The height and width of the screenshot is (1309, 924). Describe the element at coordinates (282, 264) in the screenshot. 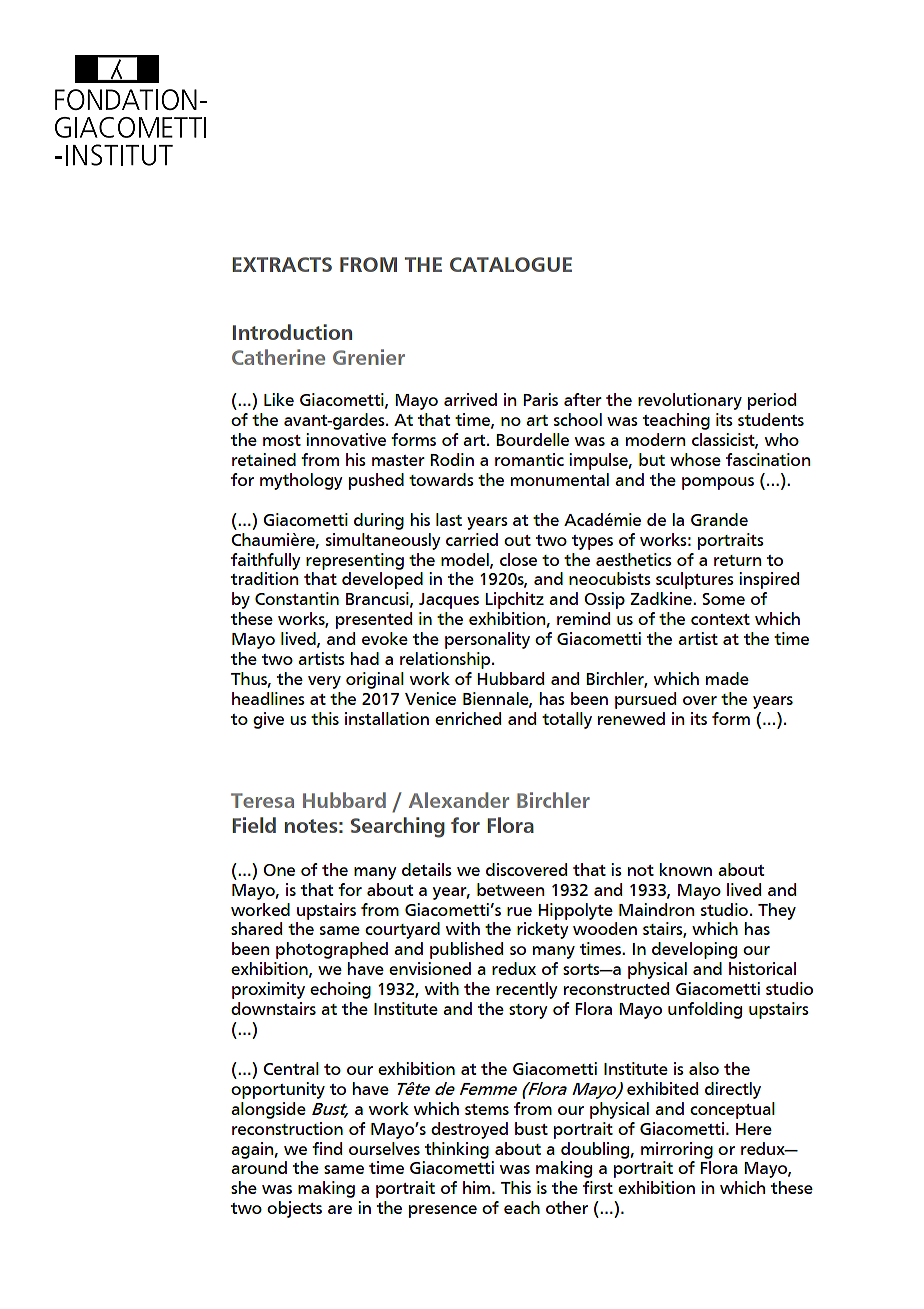

I see `EXTRACTS` at that location.
